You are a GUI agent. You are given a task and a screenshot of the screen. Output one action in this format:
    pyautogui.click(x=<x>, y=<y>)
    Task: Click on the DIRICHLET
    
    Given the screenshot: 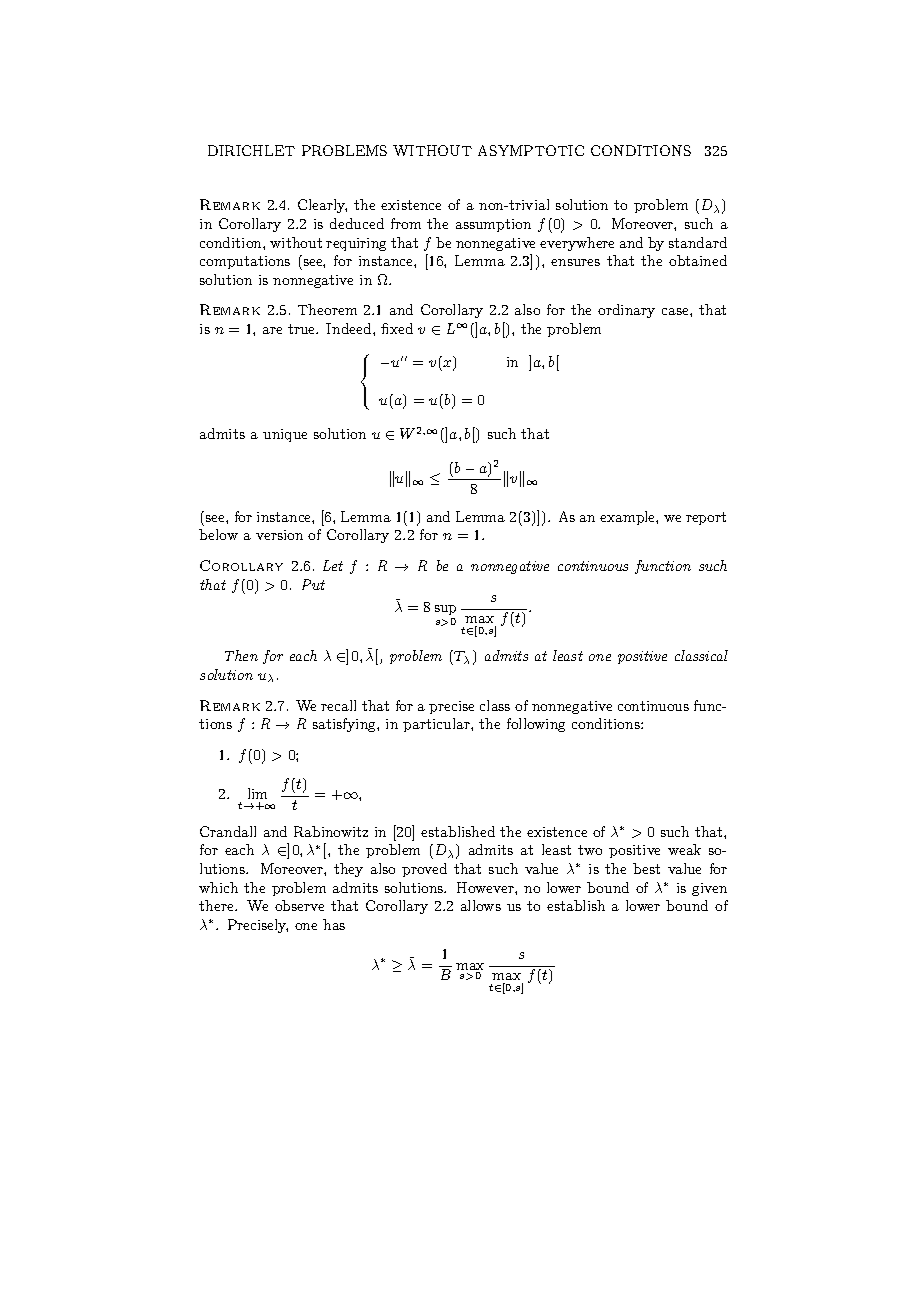 What is the action you would take?
    pyautogui.click(x=251, y=150)
